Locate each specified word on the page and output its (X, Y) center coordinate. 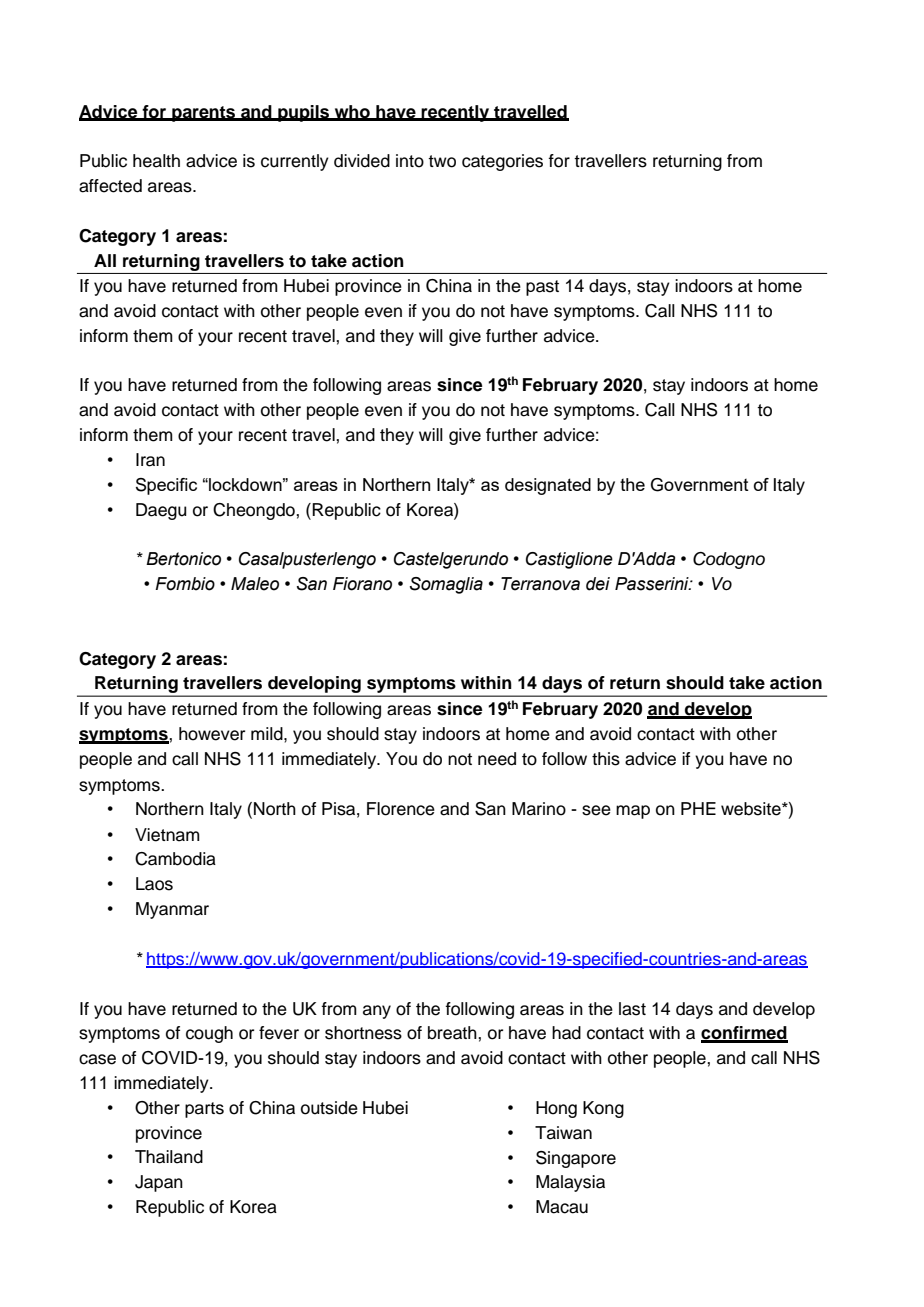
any (377, 1012)
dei (598, 584)
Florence (401, 809)
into (410, 161)
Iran (150, 460)
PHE (698, 808)
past (542, 288)
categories (502, 162)
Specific (166, 486)
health (156, 161)
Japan (159, 1183)
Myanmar (172, 910)
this (606, 759)
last (632, 1009)
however (212, 734)
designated (548, 486)
